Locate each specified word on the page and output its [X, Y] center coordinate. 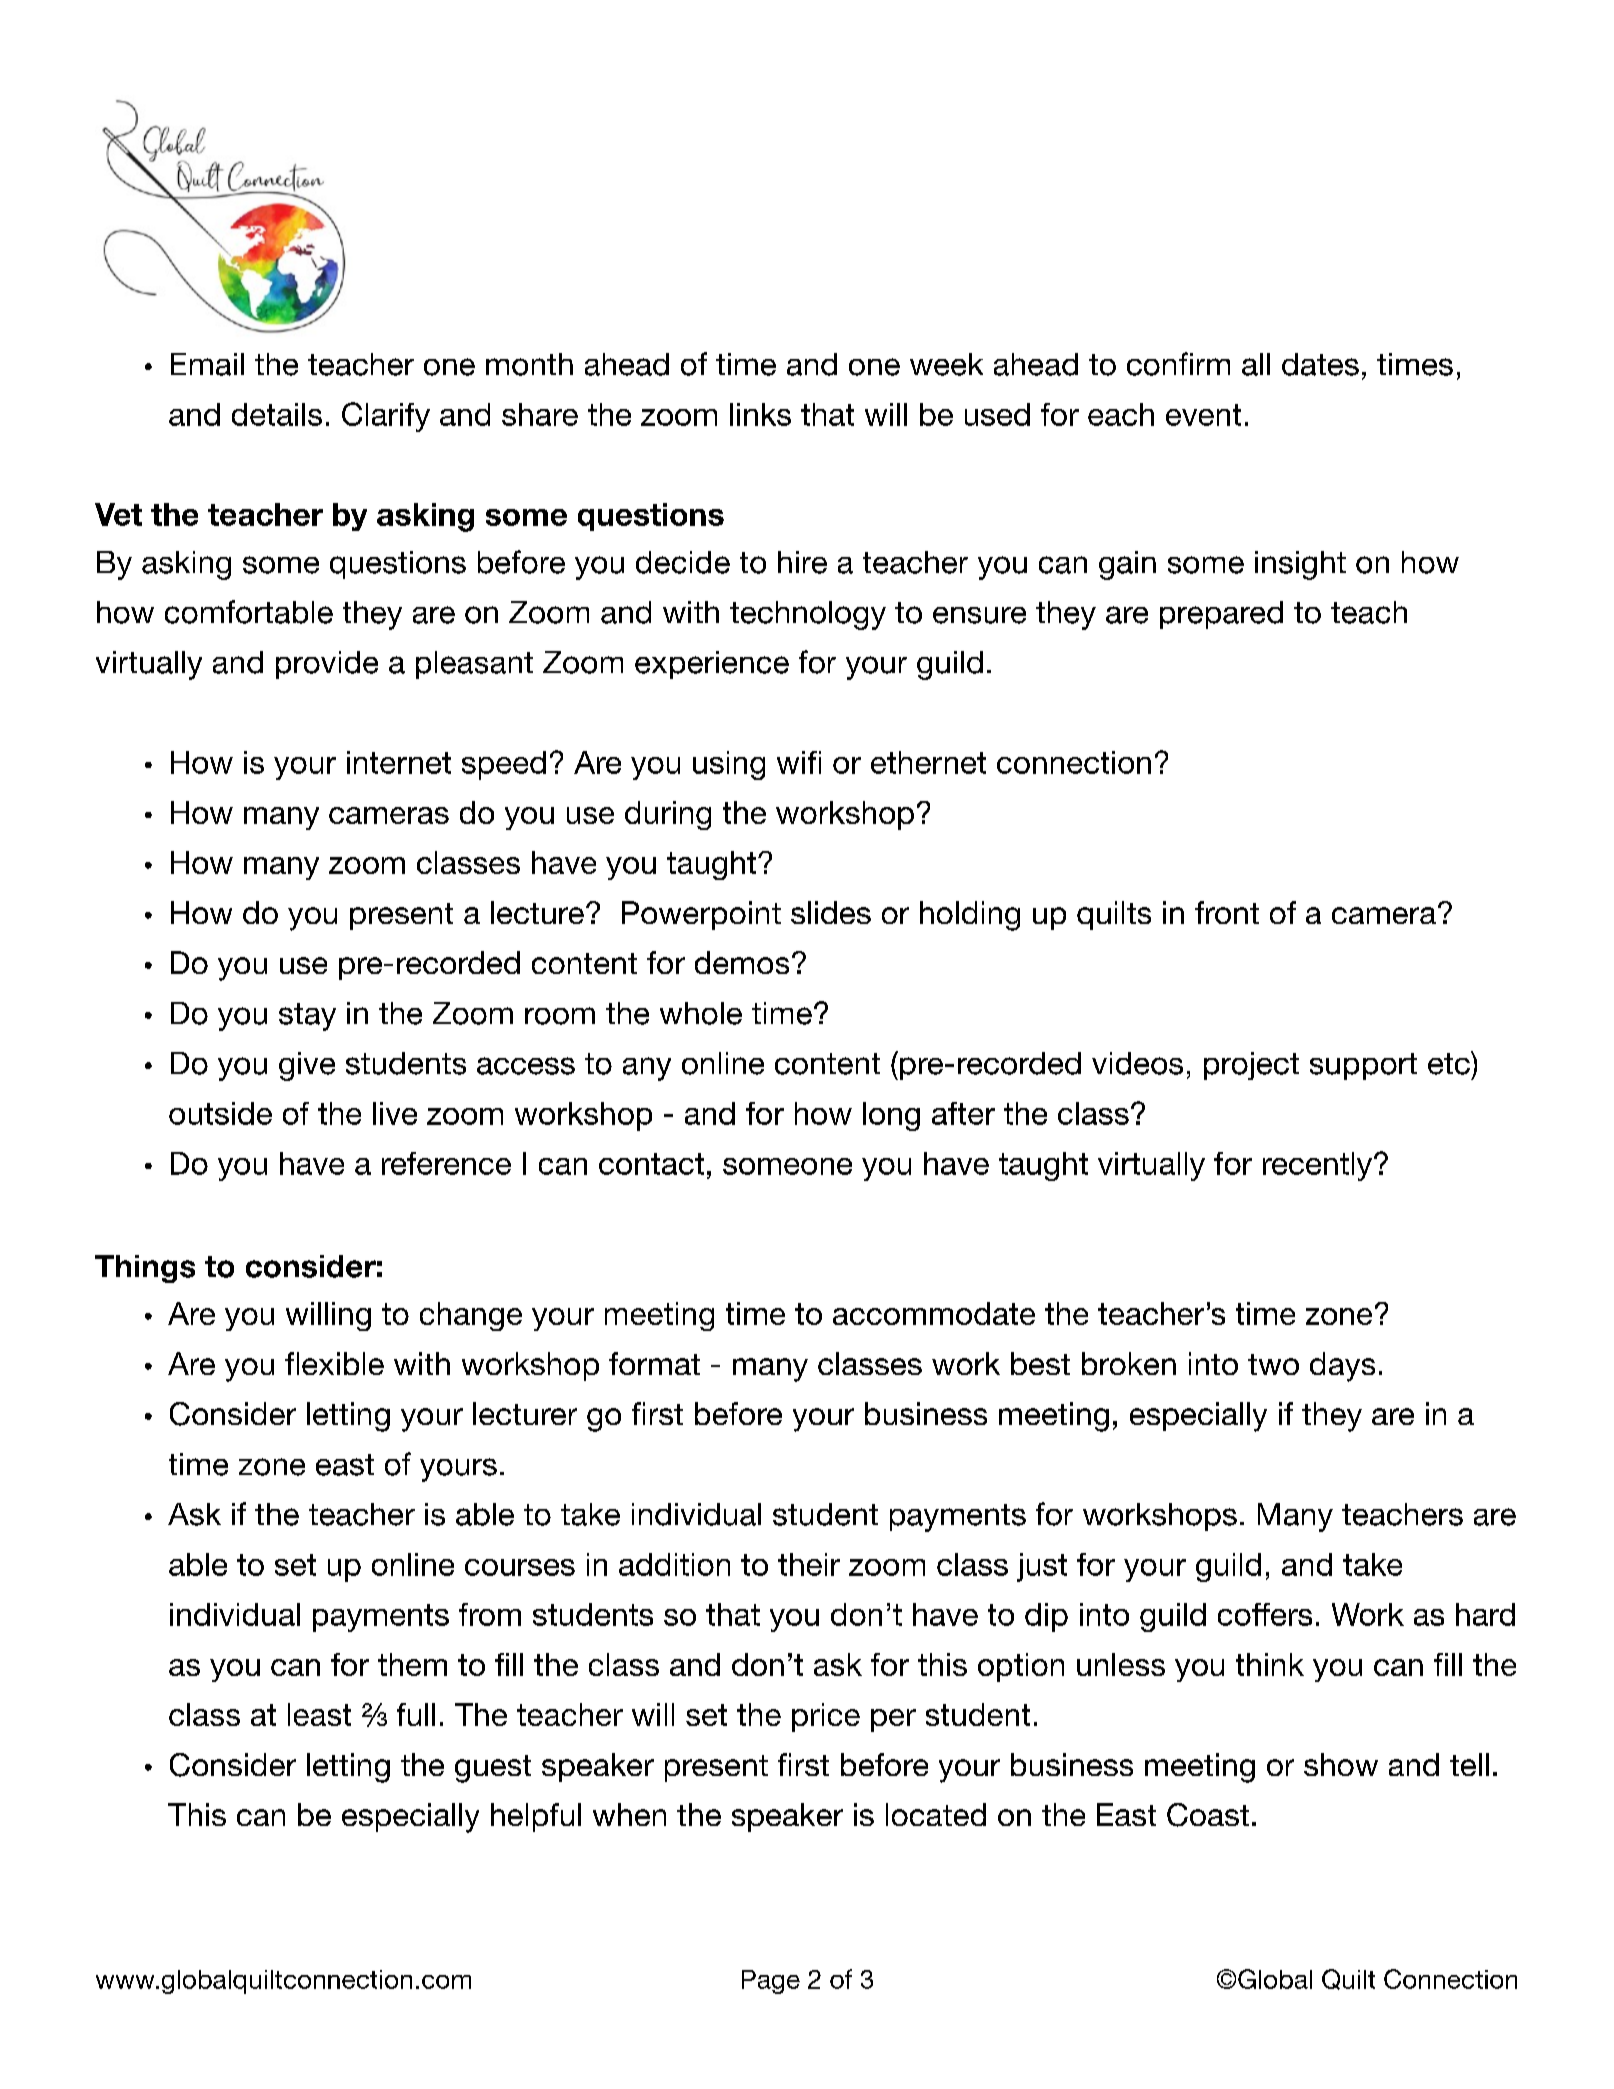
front [1227, 912]
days [1342, 1367]
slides [831, 912]
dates [1320, 364]
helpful [536, 1817]
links [760, 414]
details [277, 414]
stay [307, 1017]
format [654, 1363]
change [471, 1316]
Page [771, 1982]
